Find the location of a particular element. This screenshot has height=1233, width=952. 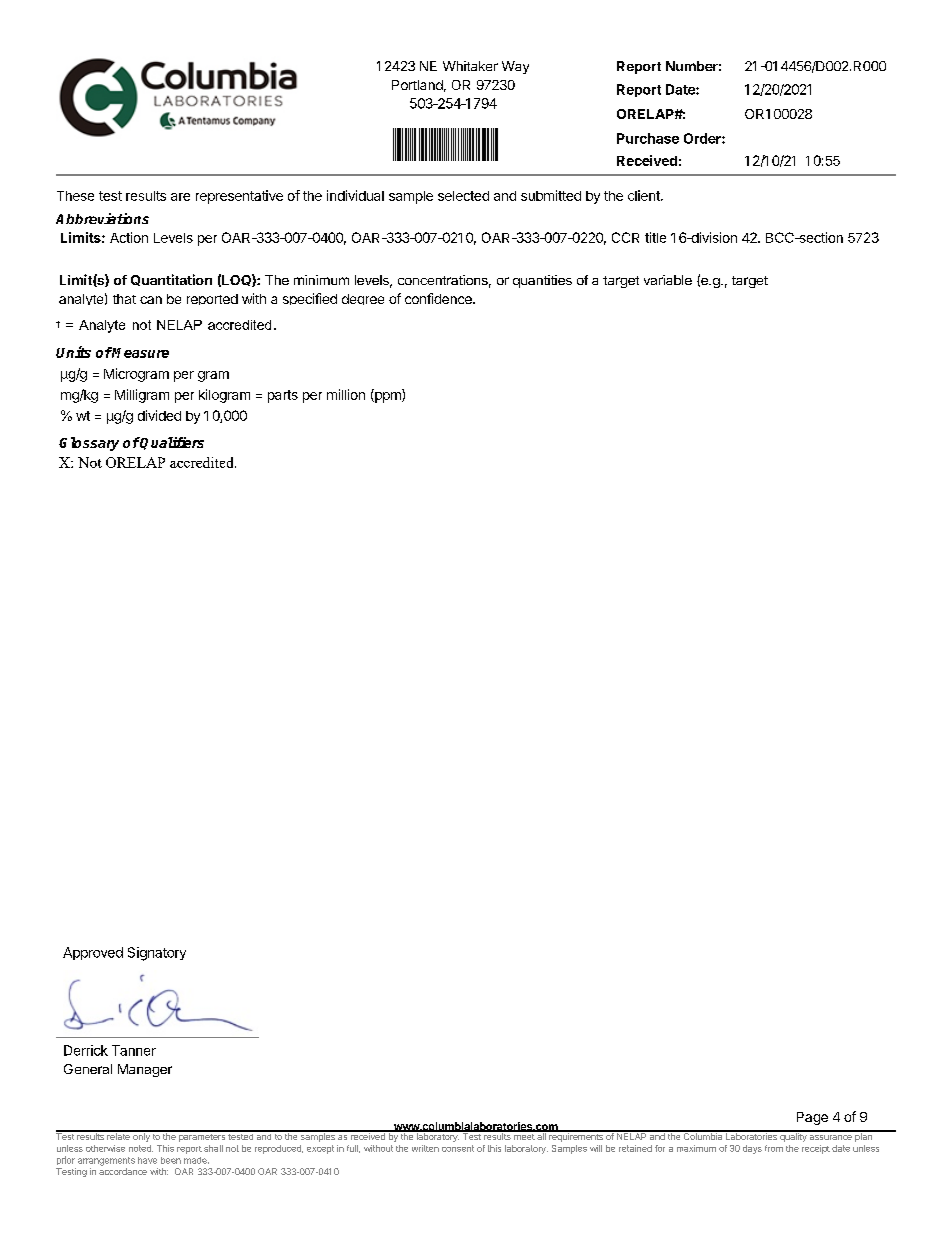

noted is located at coordinates (141, 1148).
